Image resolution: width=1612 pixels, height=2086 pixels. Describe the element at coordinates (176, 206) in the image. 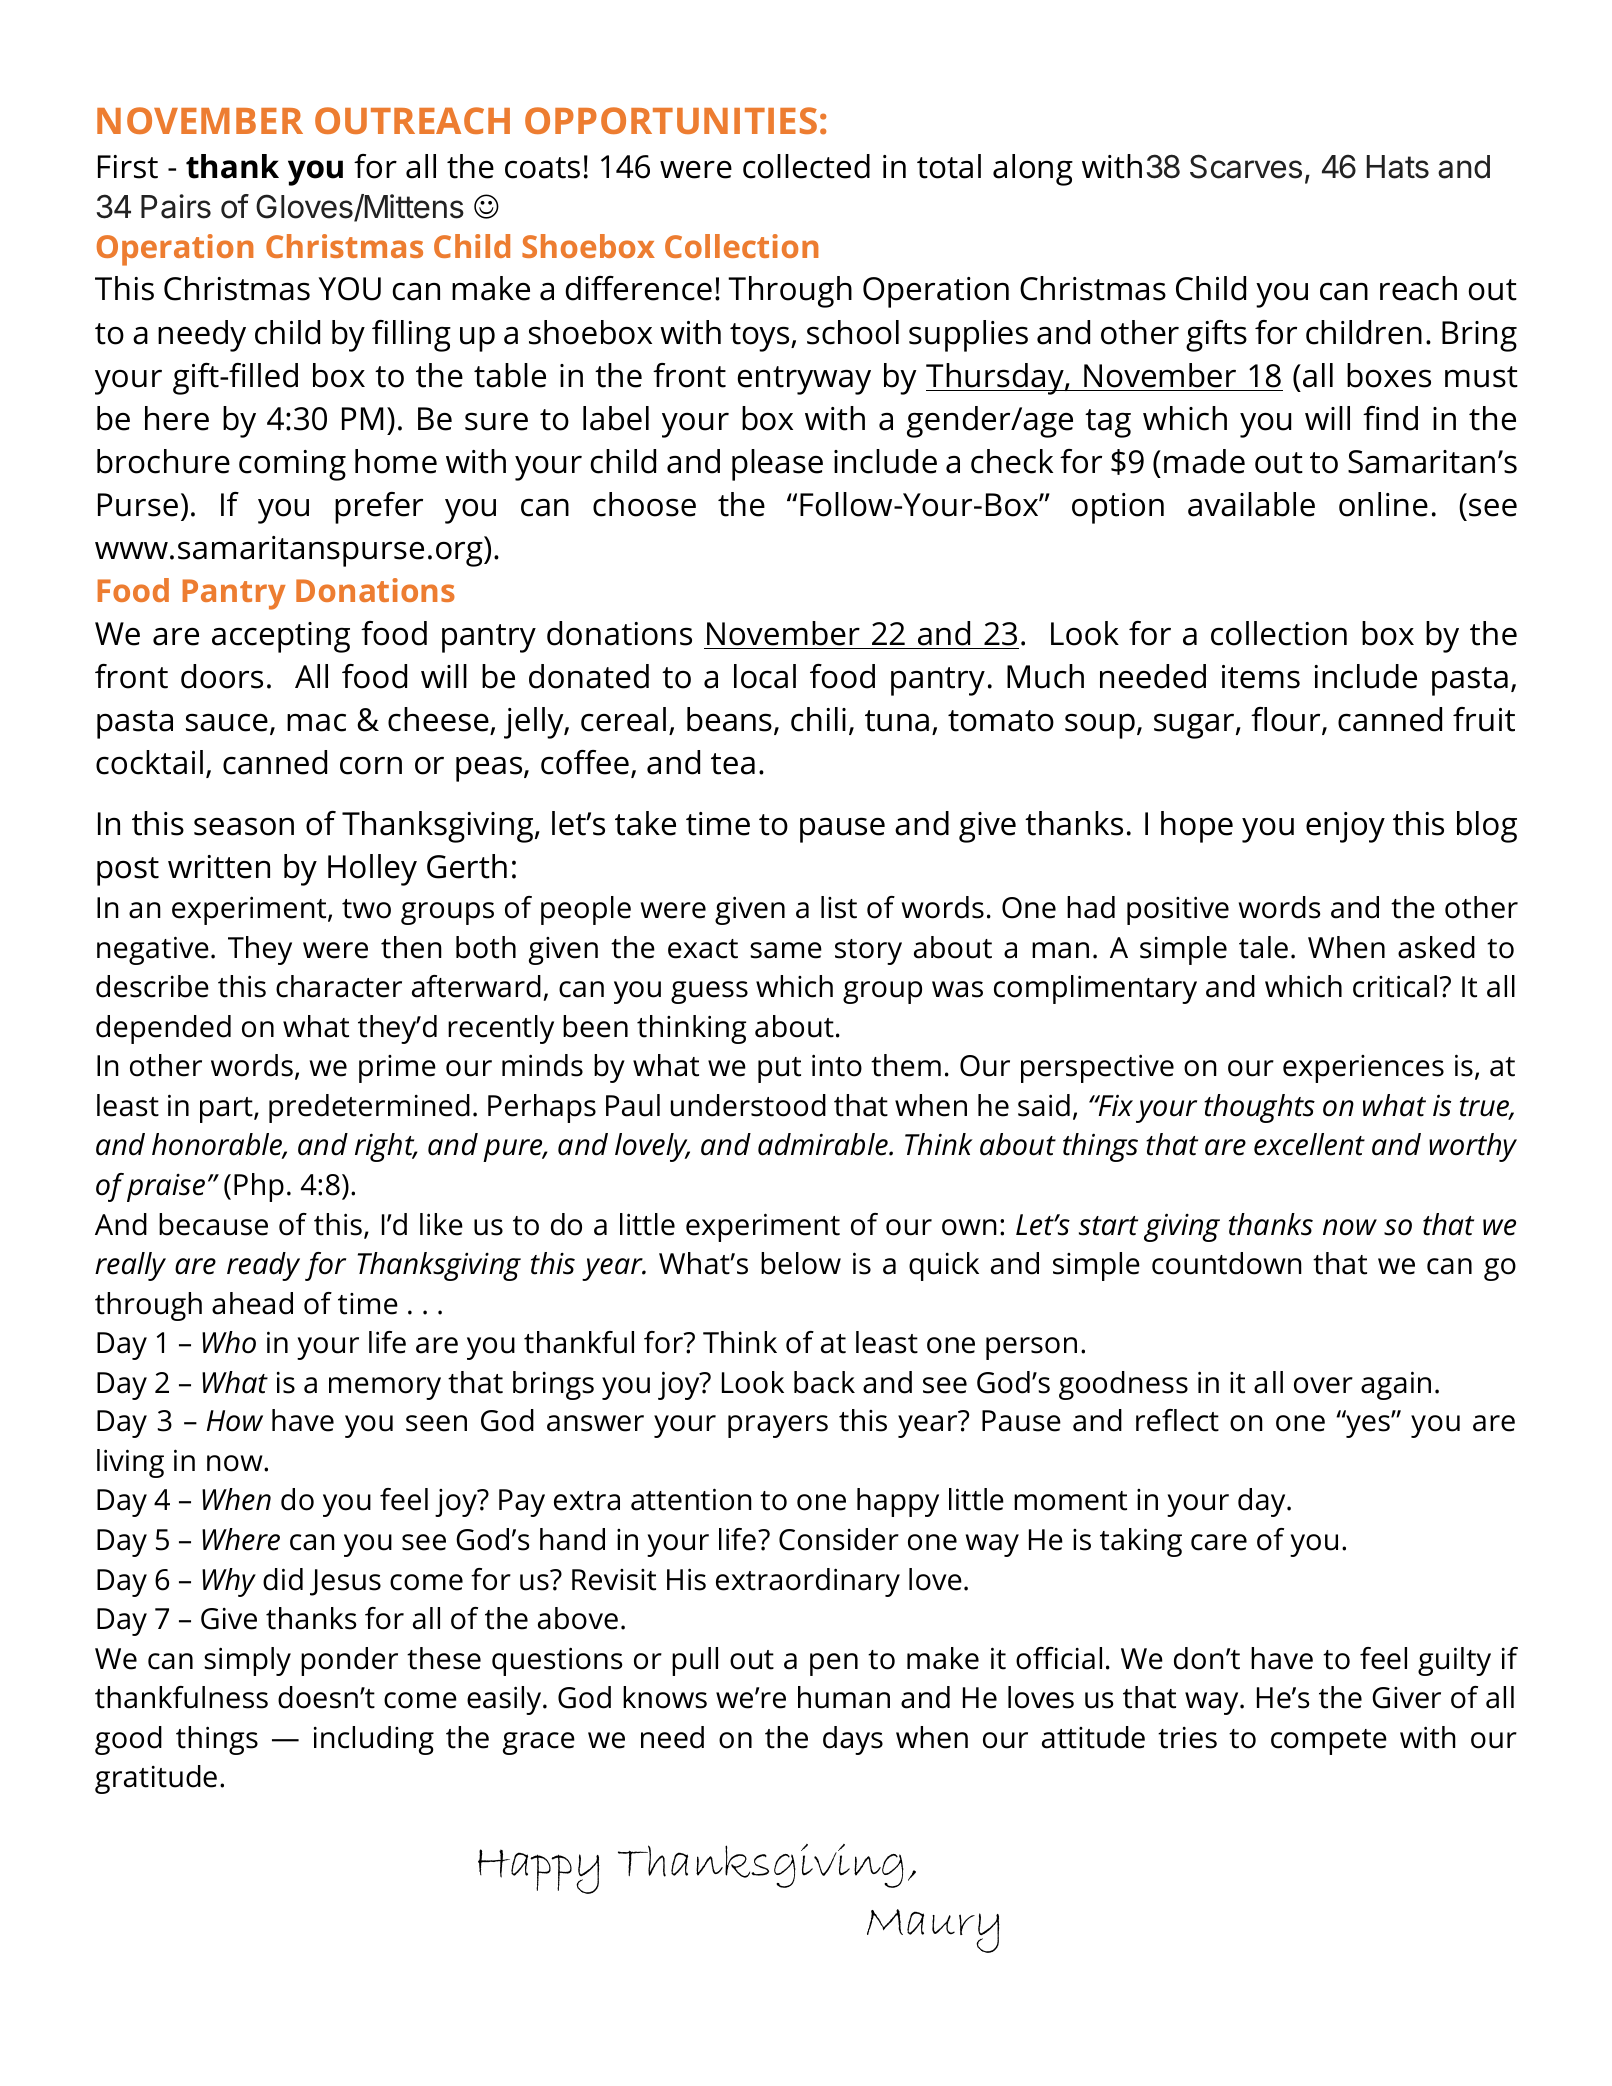

I see `Pairs` at that location.
